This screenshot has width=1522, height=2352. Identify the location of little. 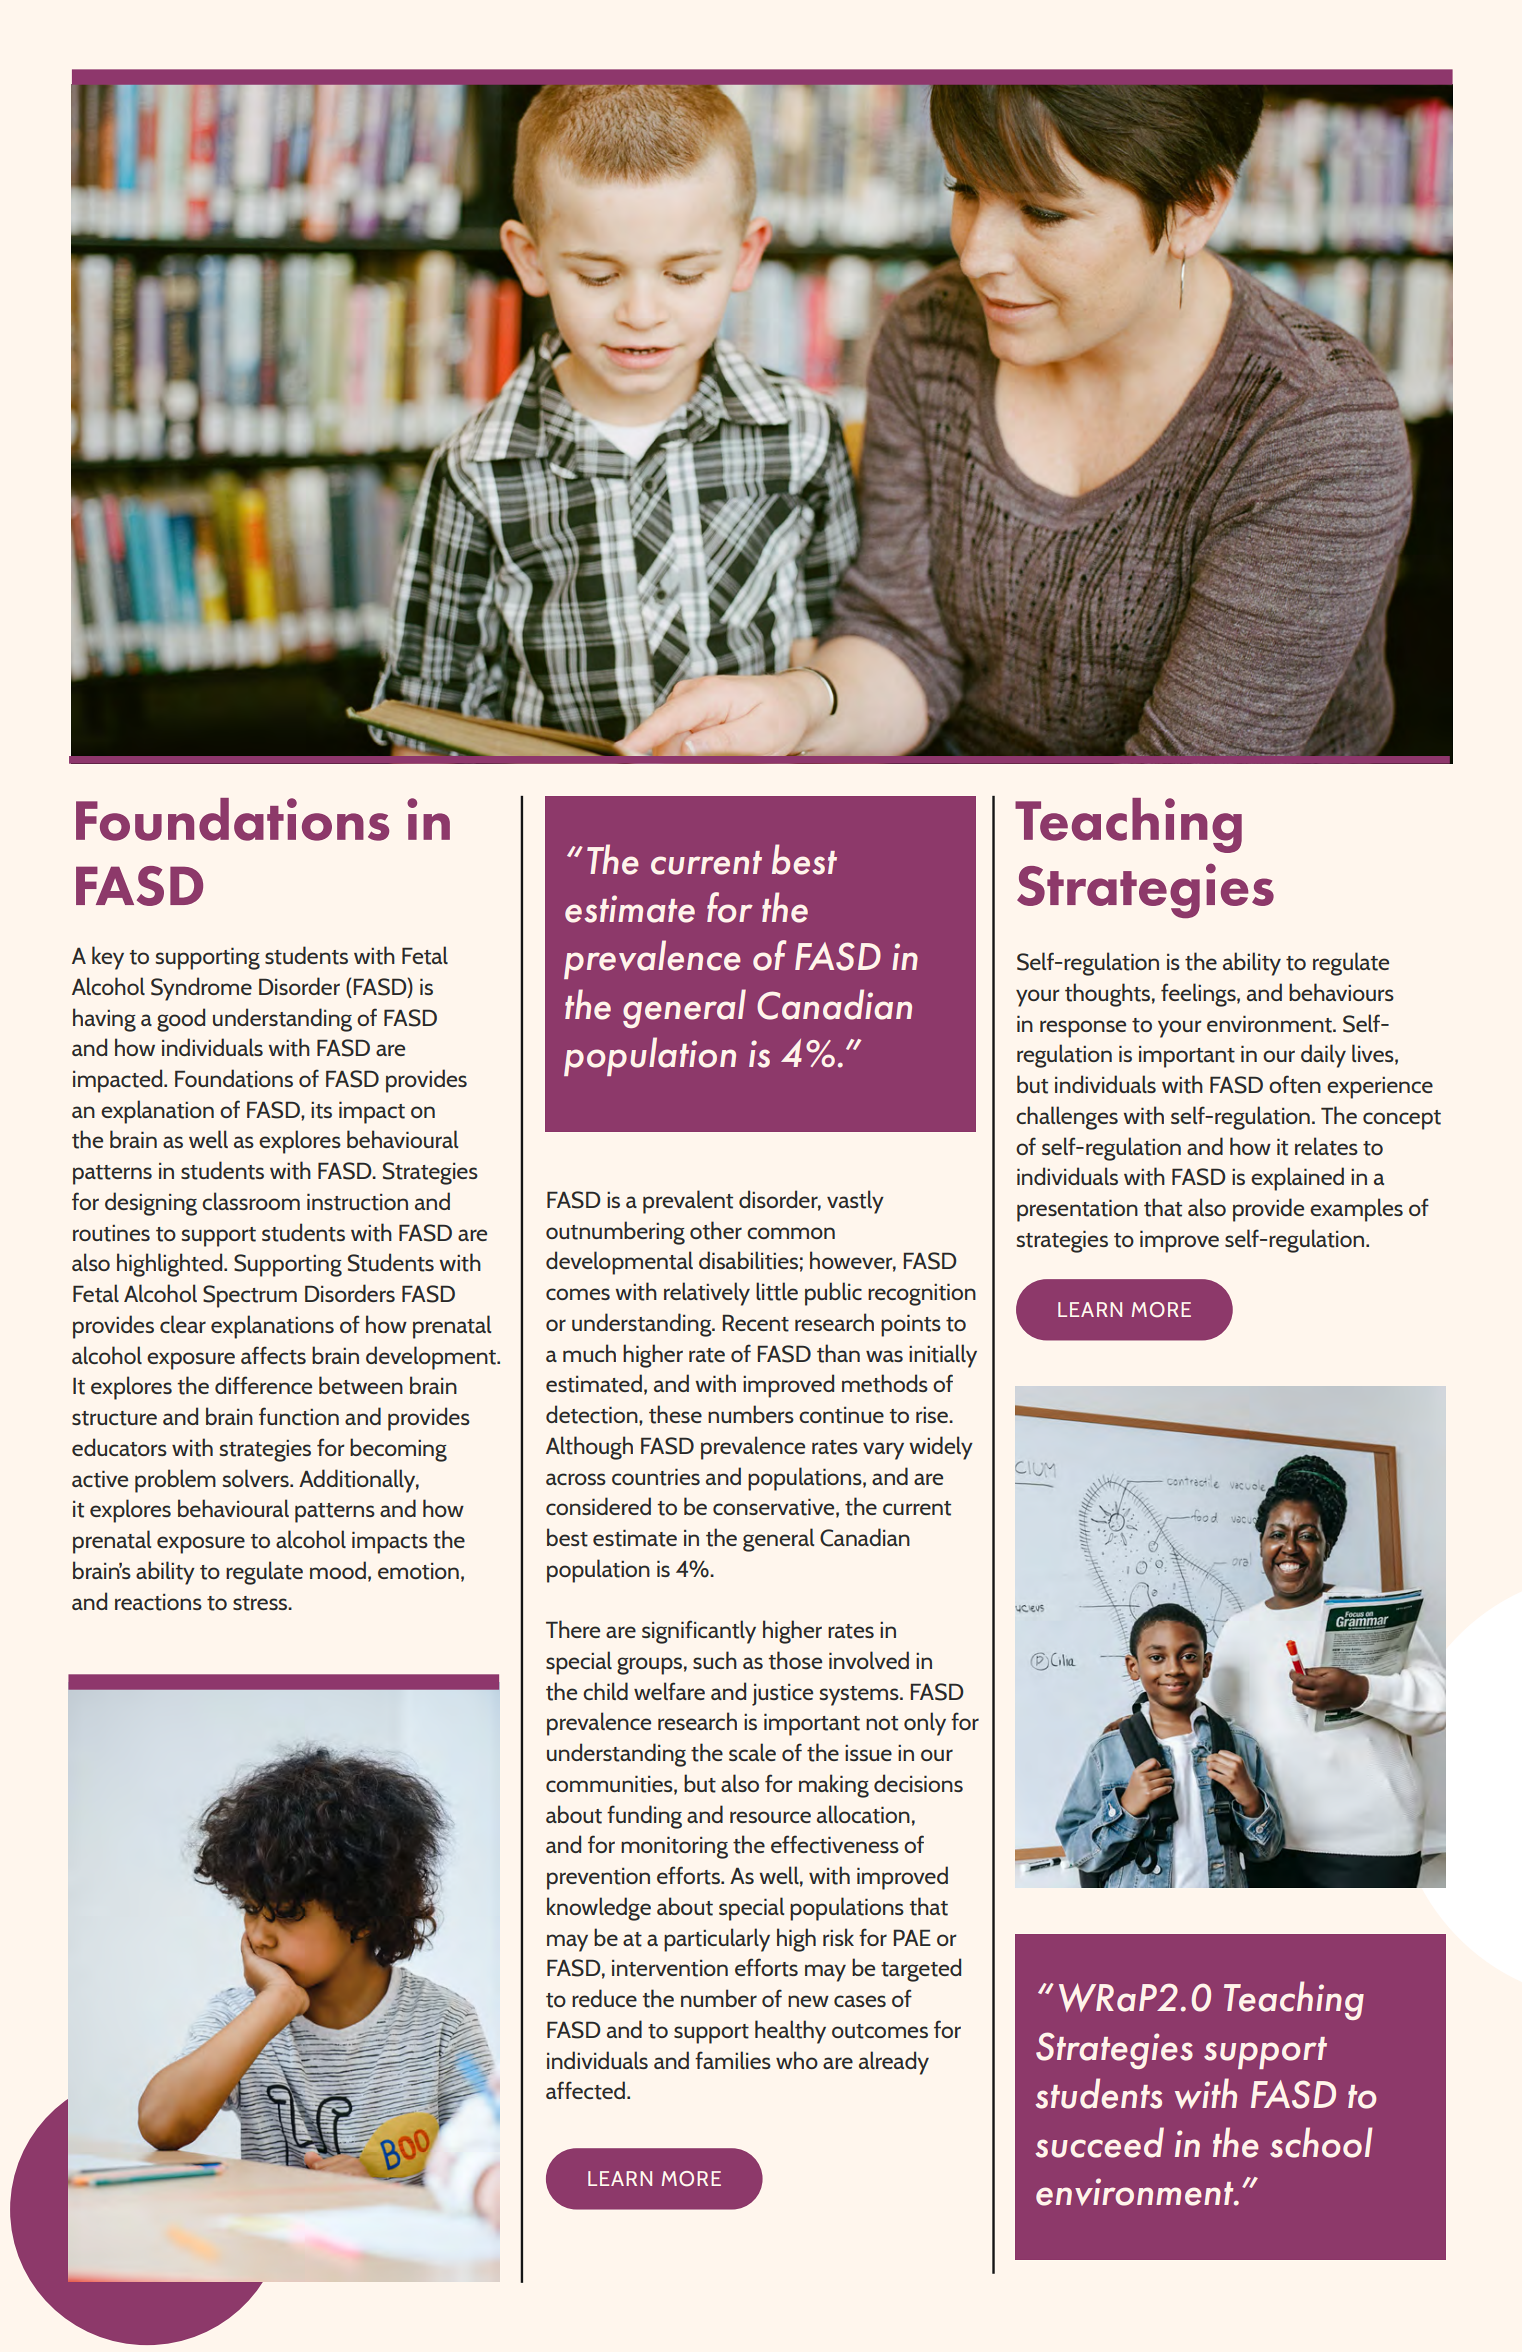
(777, 1291).
